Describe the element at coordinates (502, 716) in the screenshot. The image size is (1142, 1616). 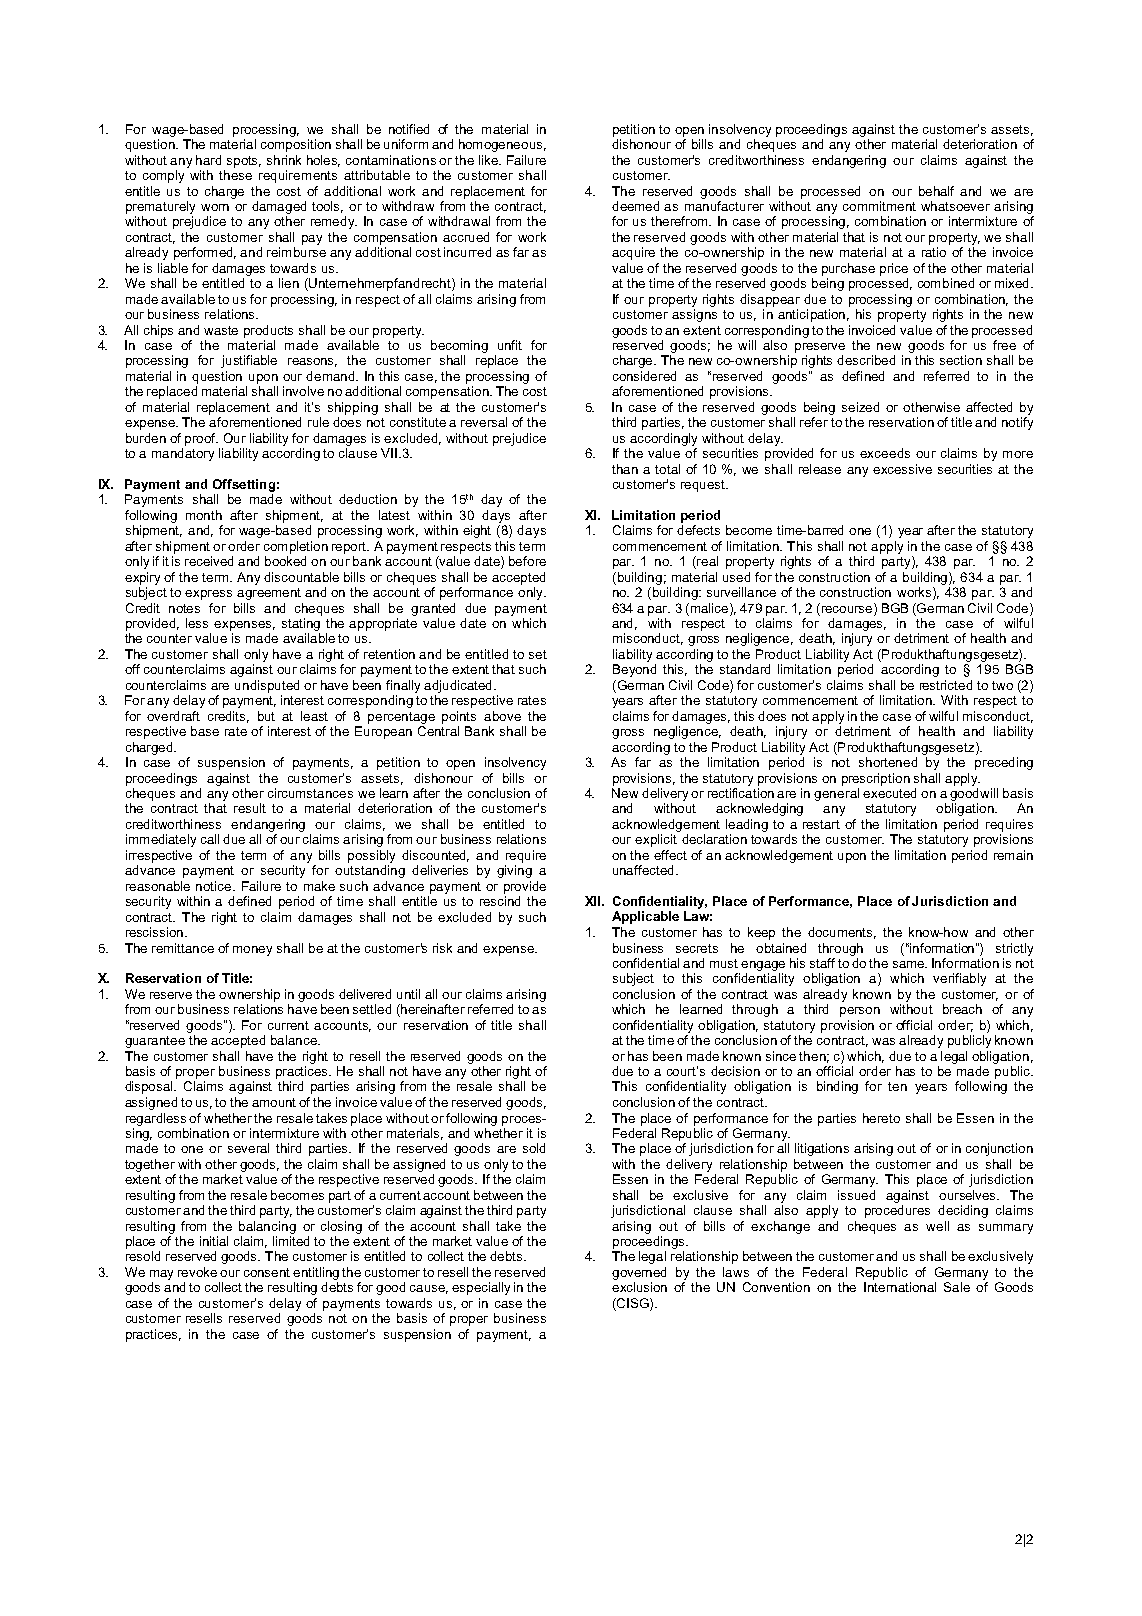
I see `above` at that location.
